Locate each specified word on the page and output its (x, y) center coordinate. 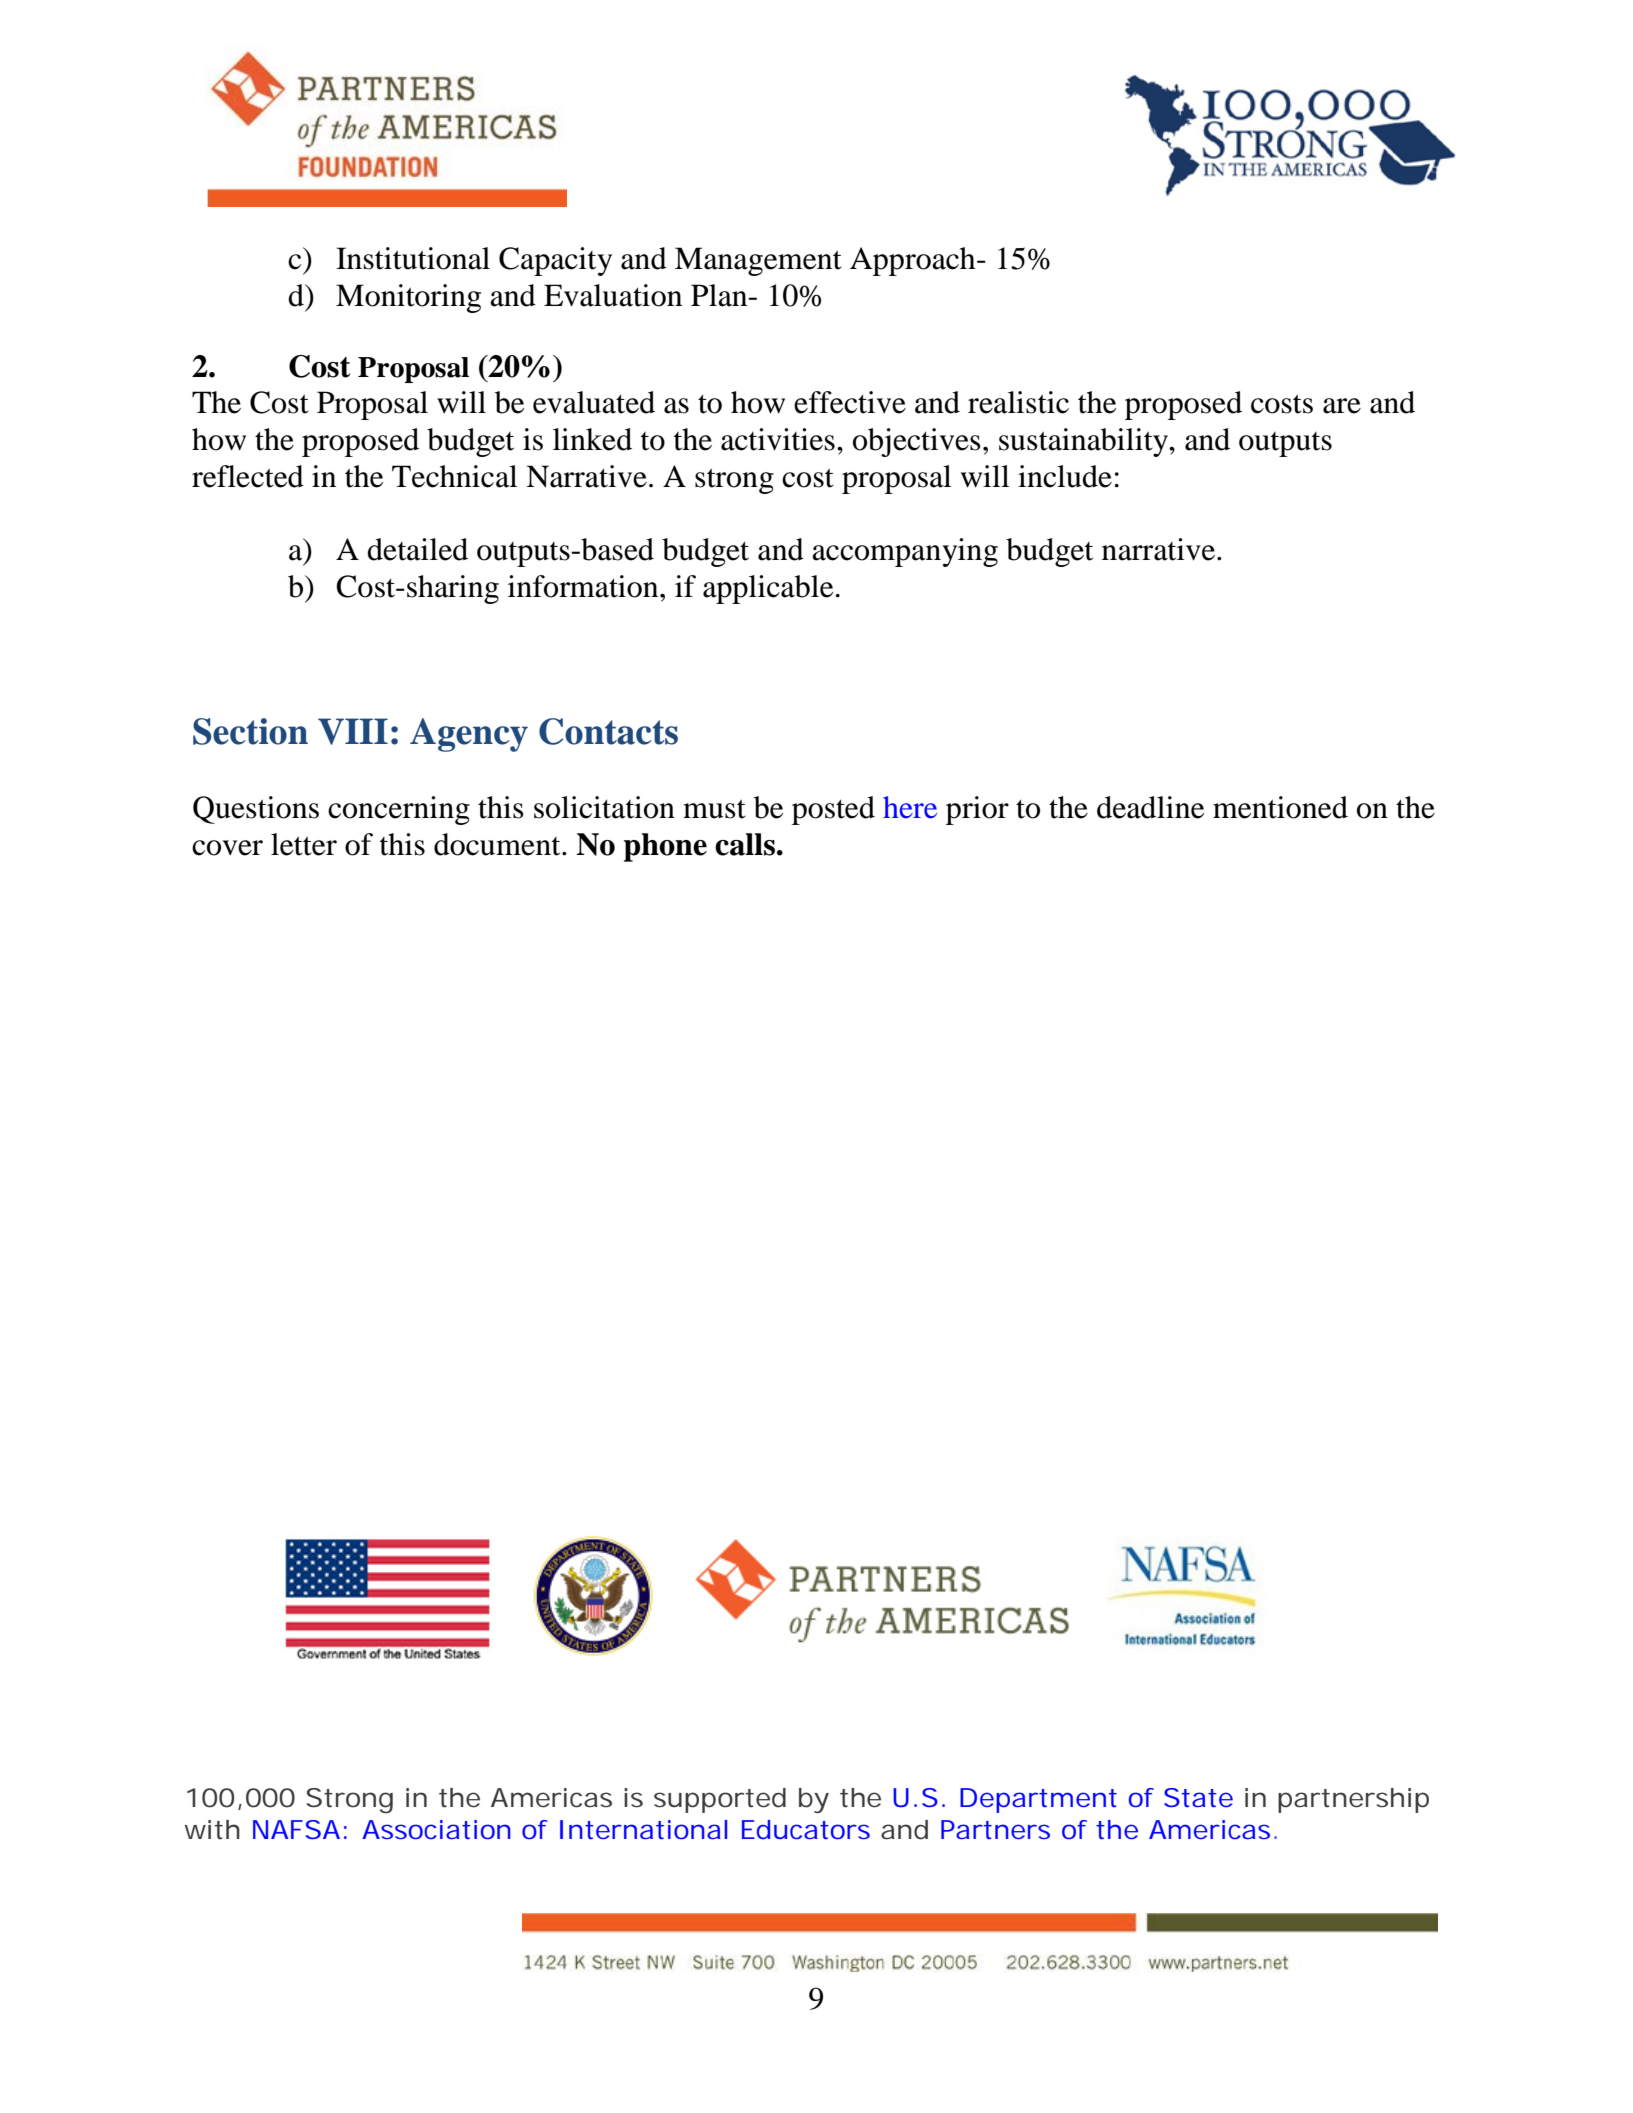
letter (304, 844)
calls (745, 844)
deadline (1150, 807)
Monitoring (408, 298)
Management (758, 261)
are (1342, 406)
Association (436, 1829)
